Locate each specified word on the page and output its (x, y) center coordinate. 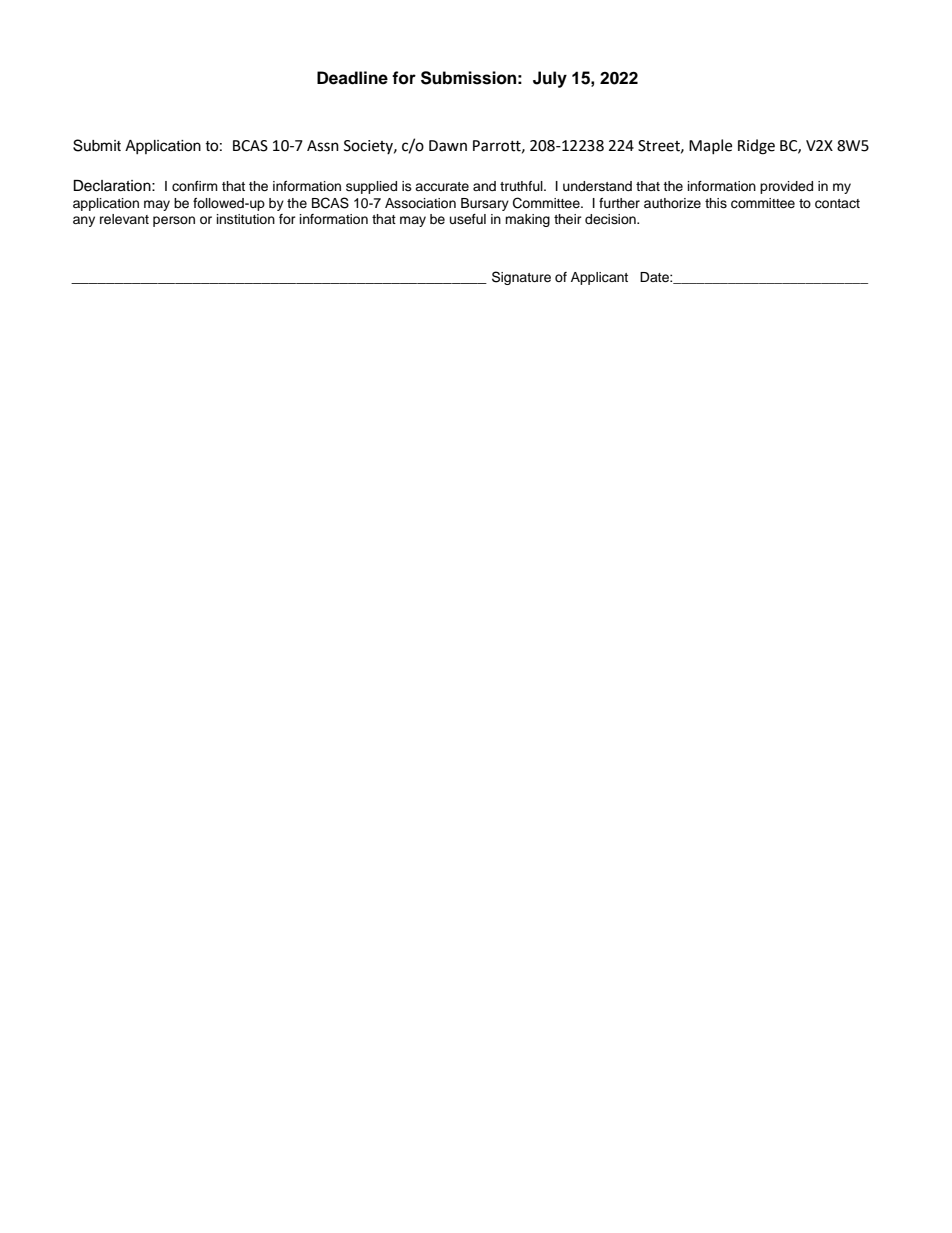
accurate (442, 186)
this (716, 203)
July (550, 79)
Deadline (352, 78)
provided (786, 187)
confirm (195, 186)
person (174, 221)
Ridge (756, 147)
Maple (710, 146)
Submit (97, 145)
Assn (323, 146)
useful (468, 219)
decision (611, 219)
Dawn (448, 146)
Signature (521, 278)
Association (420, 203)
